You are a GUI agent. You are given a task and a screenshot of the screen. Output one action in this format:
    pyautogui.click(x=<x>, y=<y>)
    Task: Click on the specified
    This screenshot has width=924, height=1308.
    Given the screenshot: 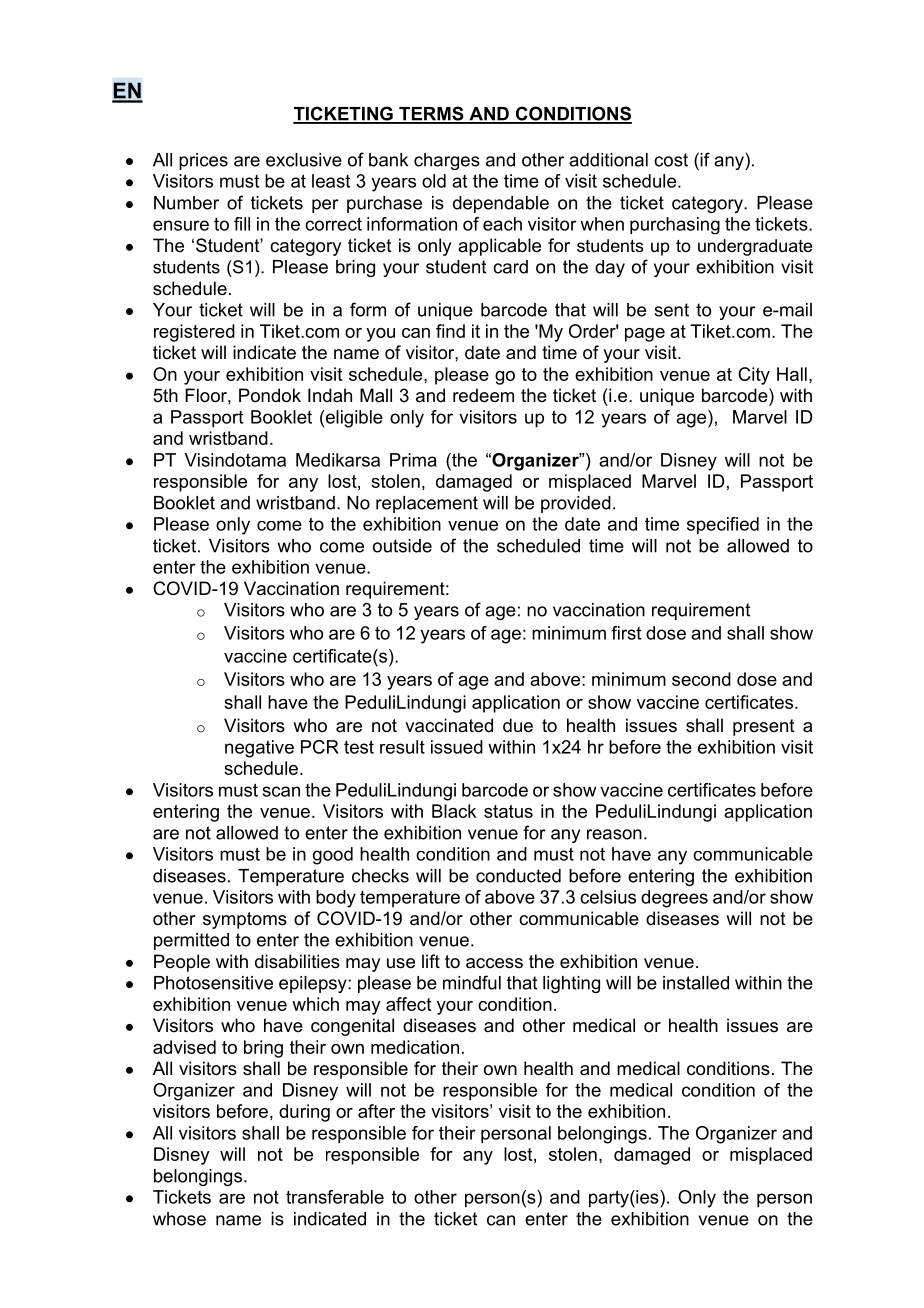 What is the action you would take?
    pyautogui.click(x=723, y=526)
